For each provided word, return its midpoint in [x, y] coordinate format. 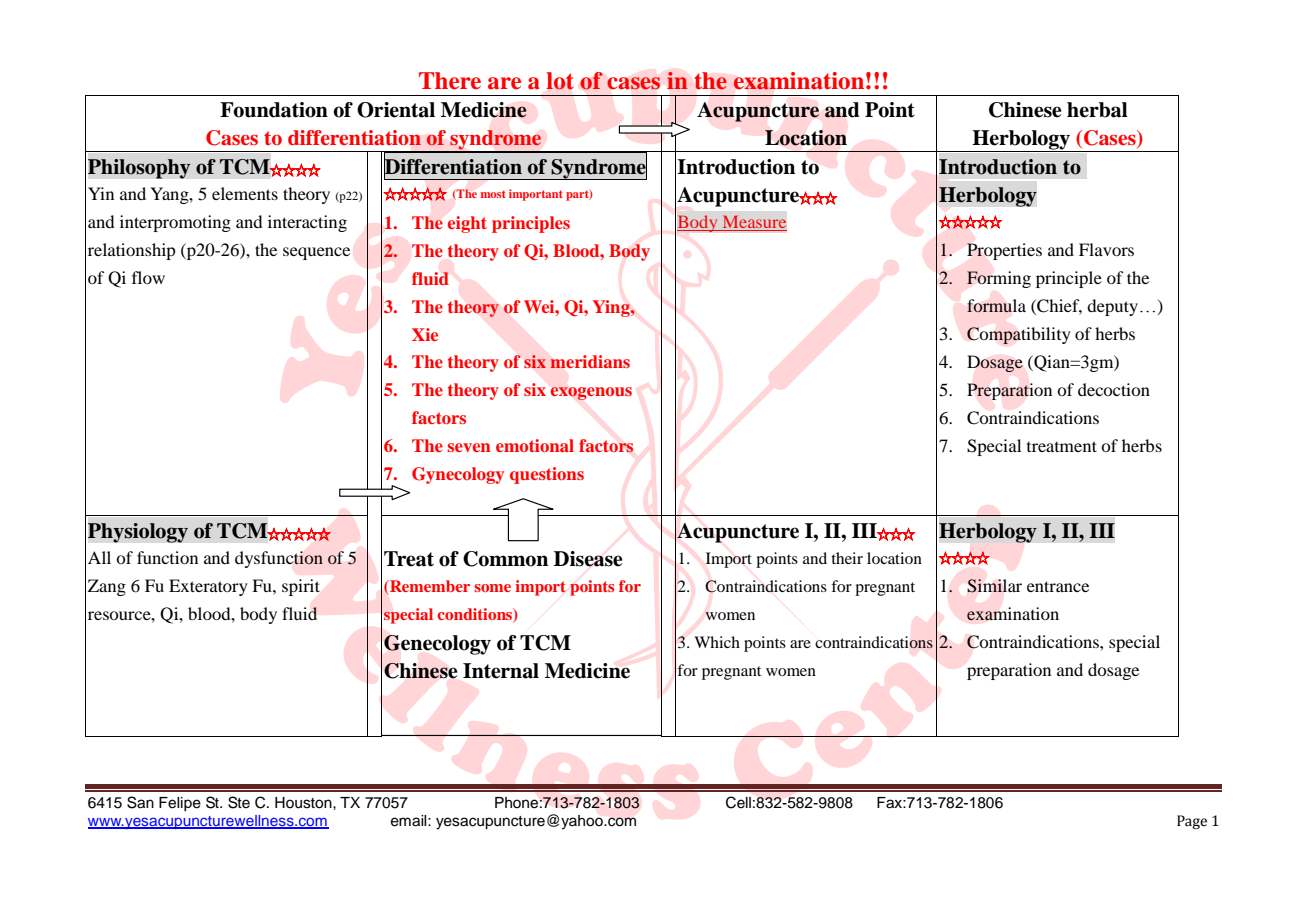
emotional [535, 445]
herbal [1097, 110]
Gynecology [458, 475]
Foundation [274, 110]
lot [560, 81]
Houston [304, 803]
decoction [1114, 389]
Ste [239, 802]
